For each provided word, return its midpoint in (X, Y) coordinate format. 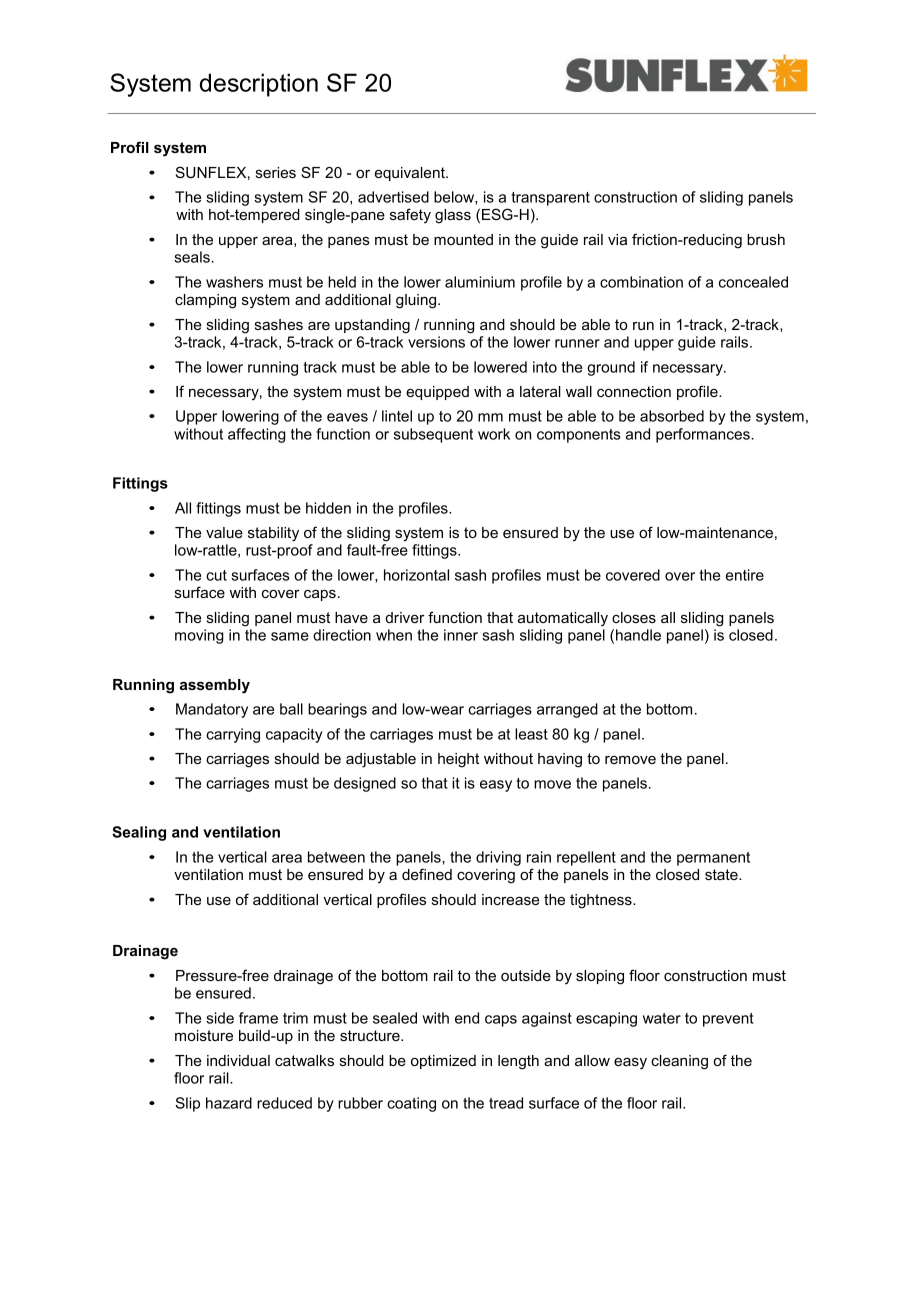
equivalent (411, 174)
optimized (443, 1062)
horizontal (416, 575)
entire (745, 575)
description (259, 85)
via (617, 239)
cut (216, 575)
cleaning (679, 1062)
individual (238, 1060)
